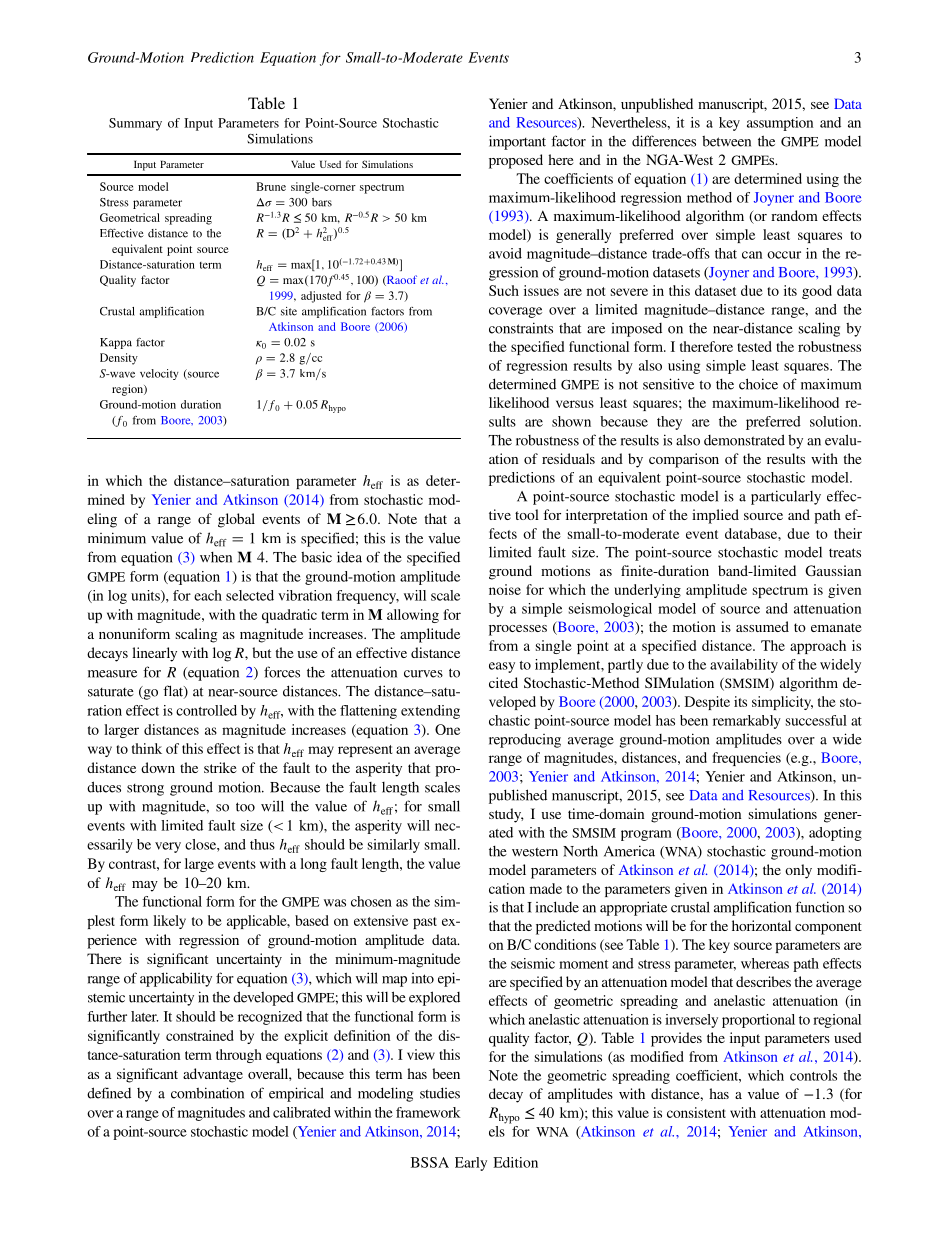 The height and width of the page is (1233, 952). What do you see at coordinates (425, 923) in the page?
I see `past` at bounding box center [425, 923].
